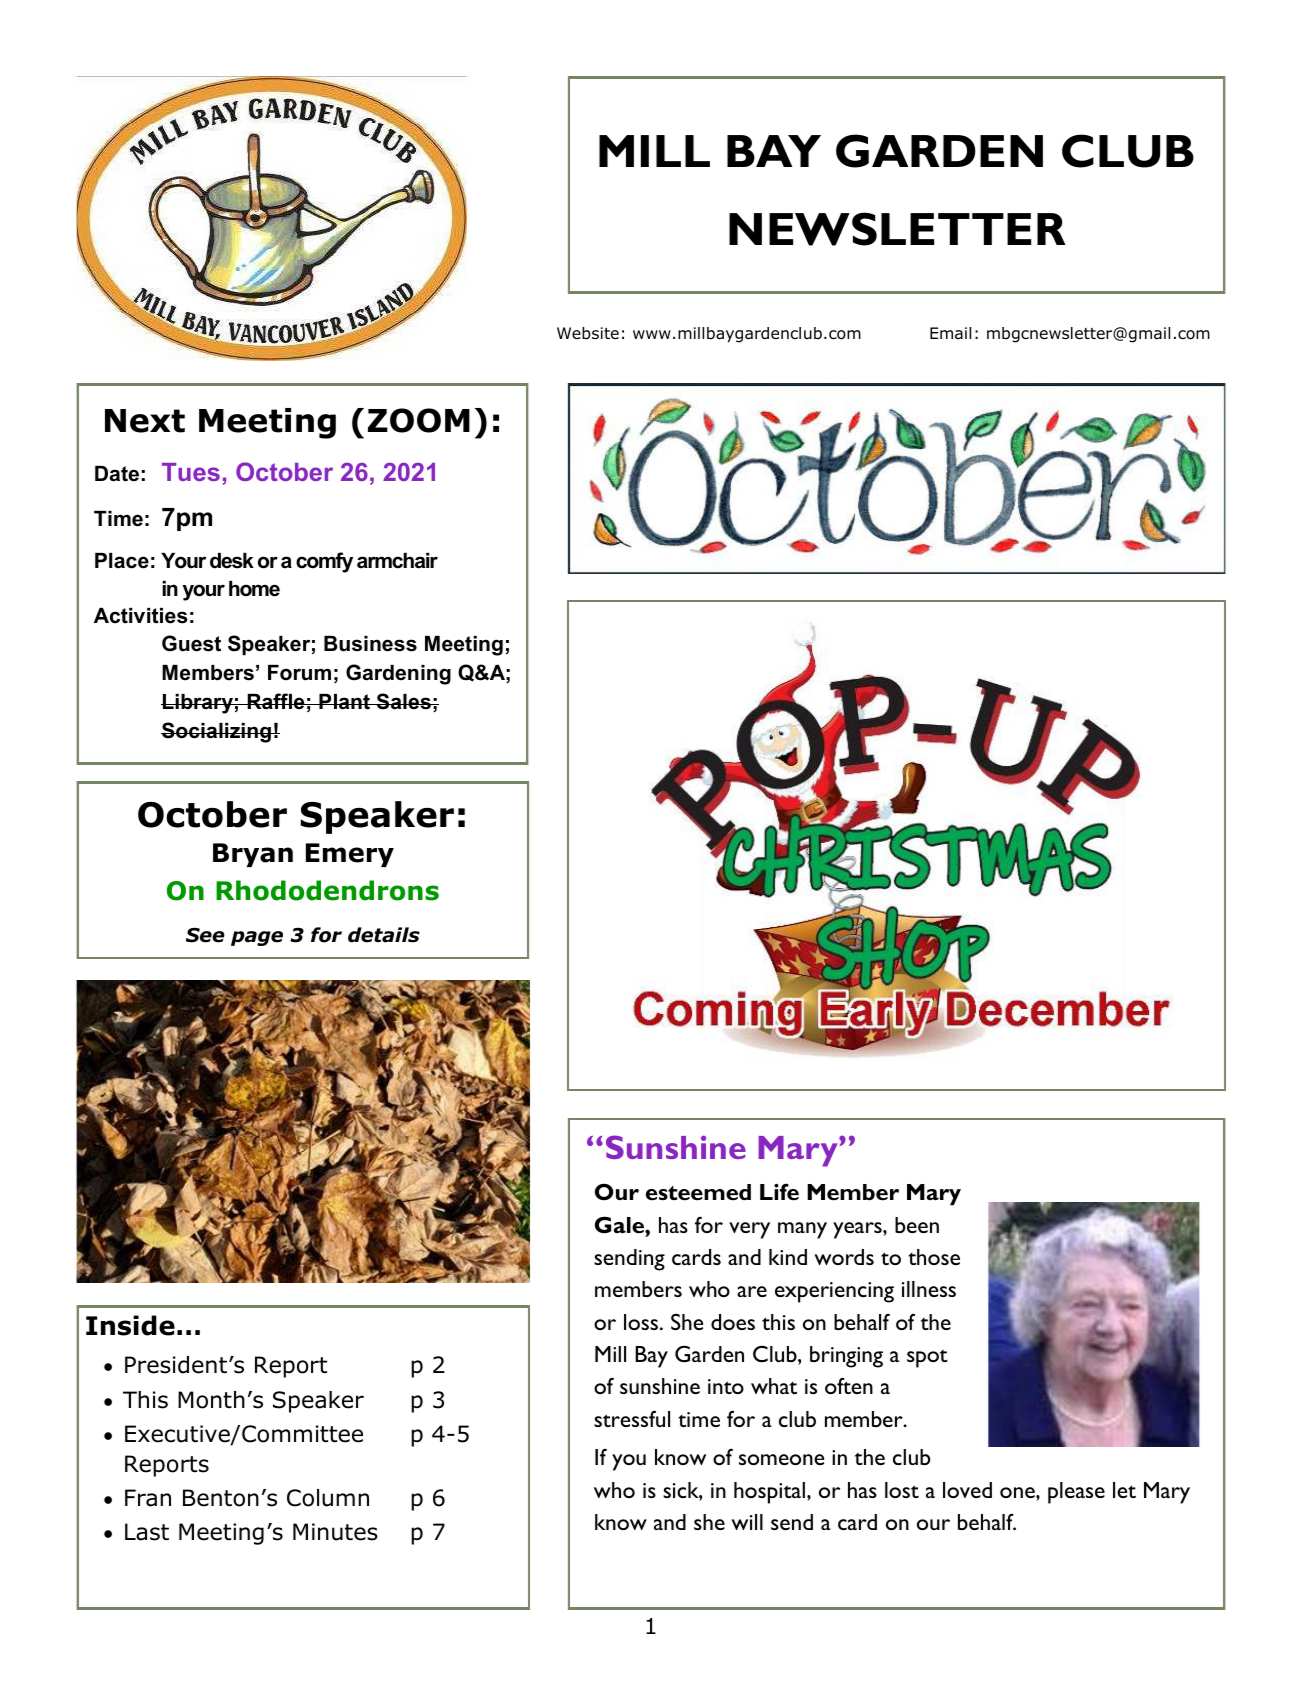 The height and width of the page is (1686, 1302). I want to click on Sales, so click(403, 701).
